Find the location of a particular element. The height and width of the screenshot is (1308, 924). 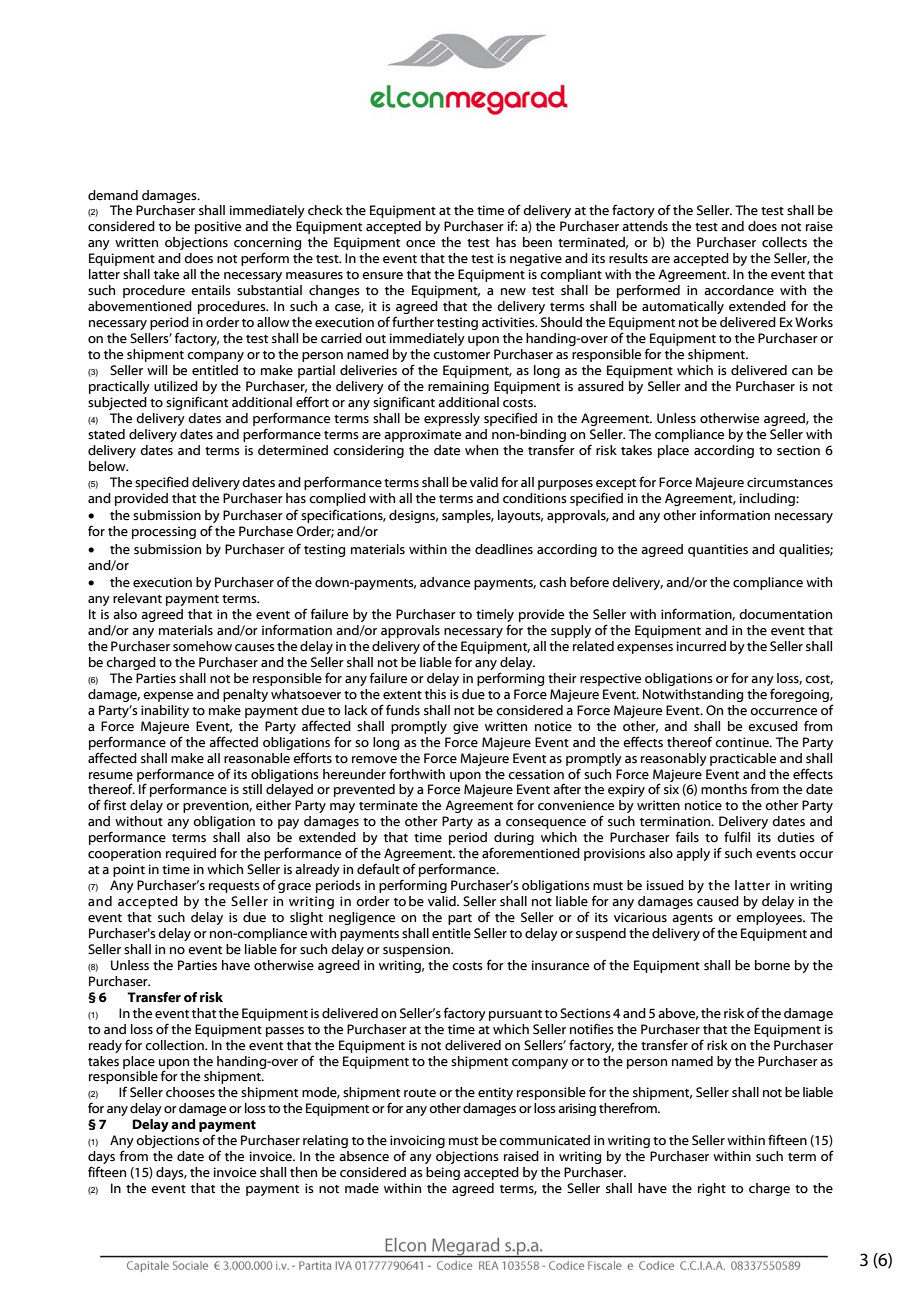

when is located at coordinates (481, 450).
